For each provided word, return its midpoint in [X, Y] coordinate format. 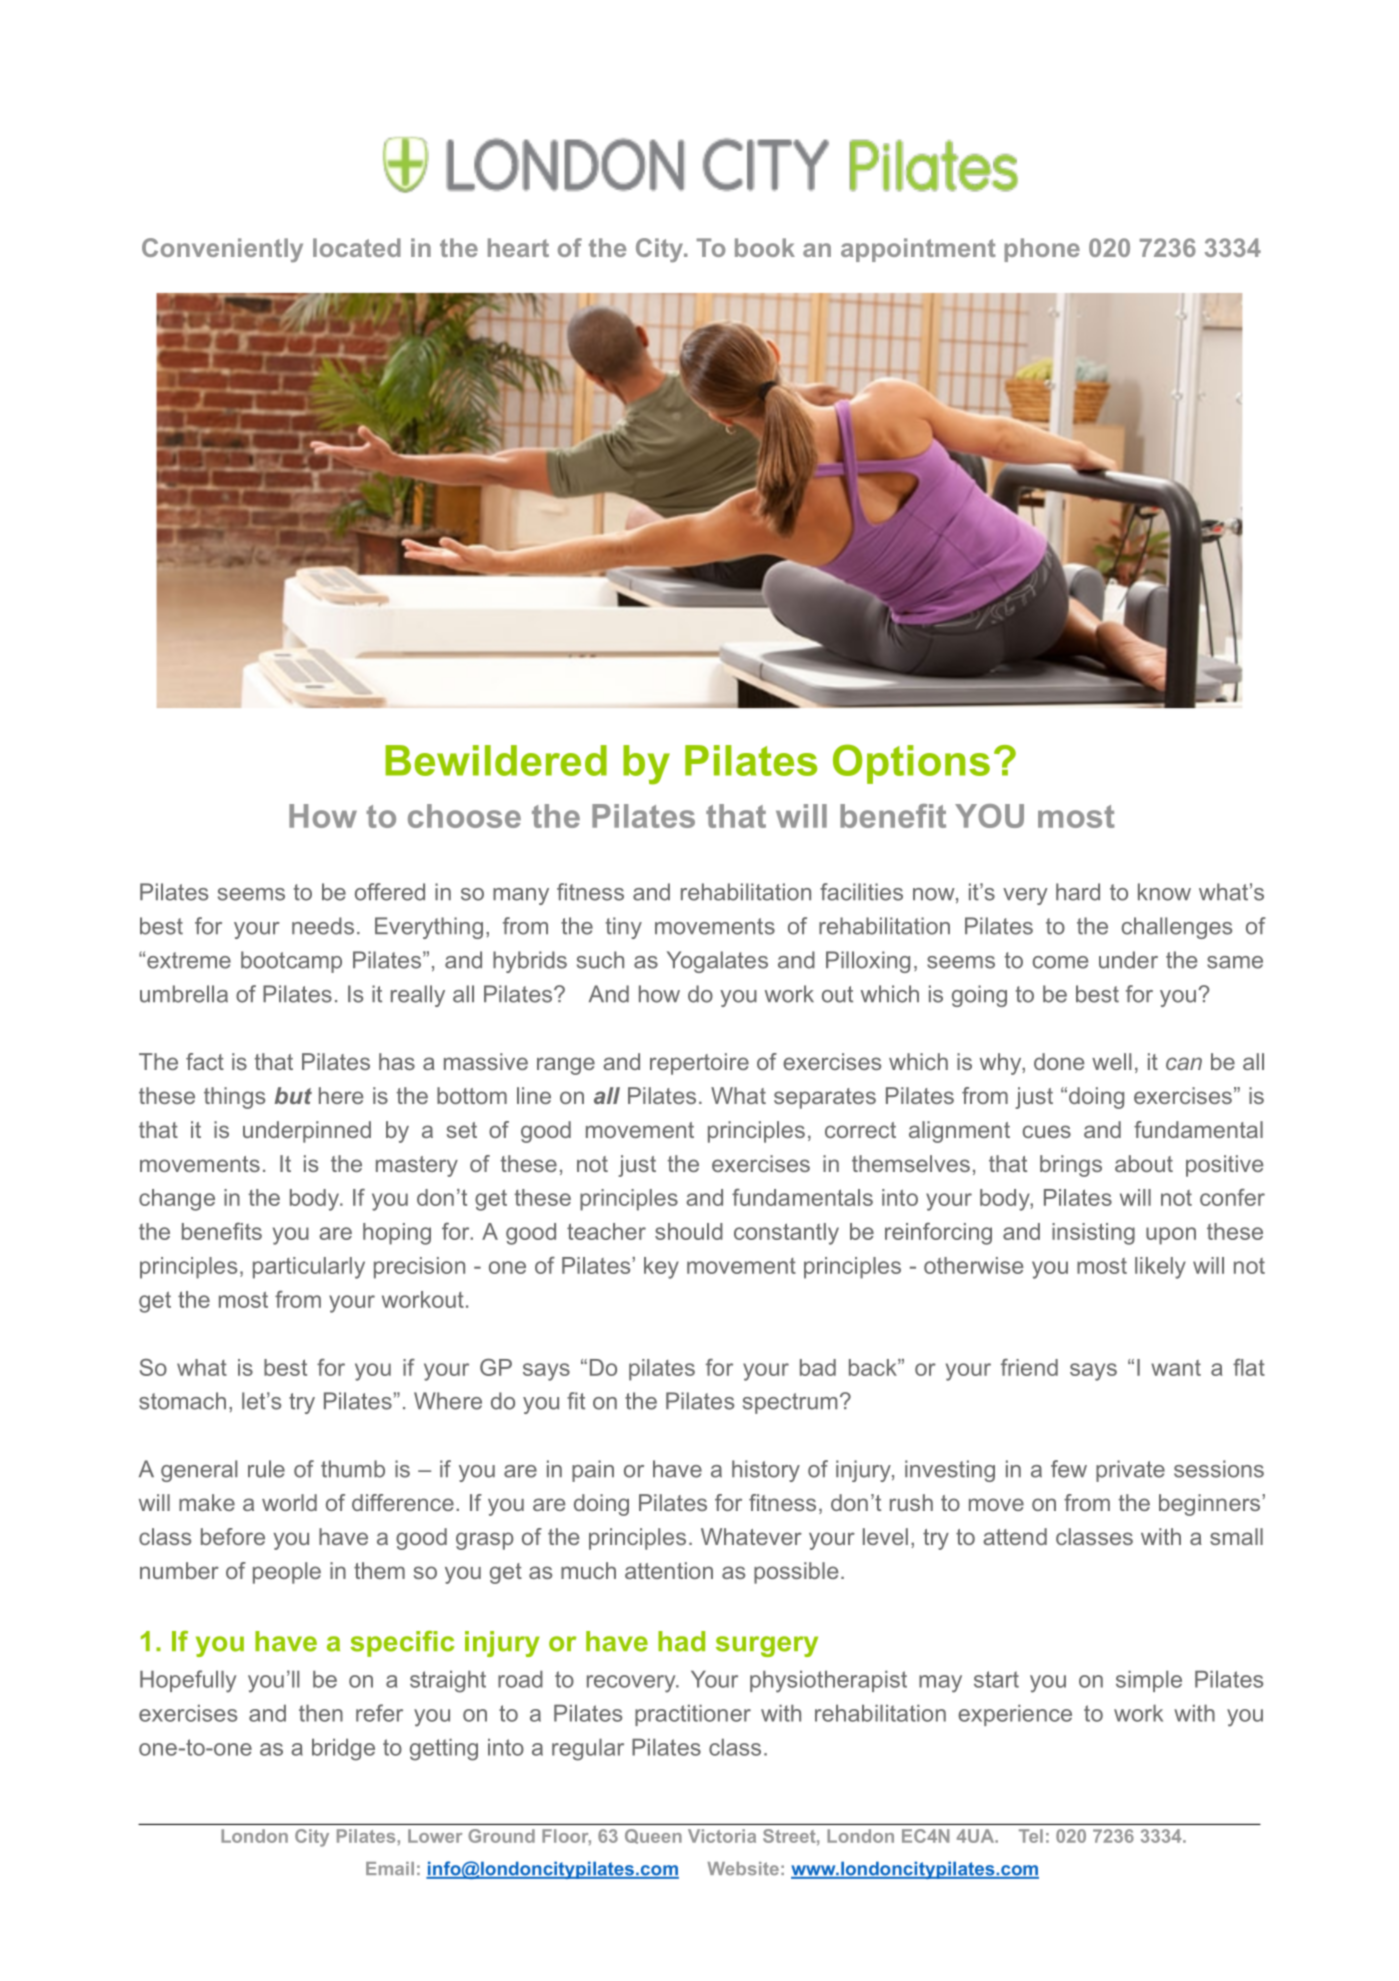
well [1111, 1061]
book [765, 247]
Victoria [722, 1836]
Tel [1031, 1836]
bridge [343, 1750]
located [357, 247]
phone [1042, 250]
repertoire [699, 1064]
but [293, 1095]
